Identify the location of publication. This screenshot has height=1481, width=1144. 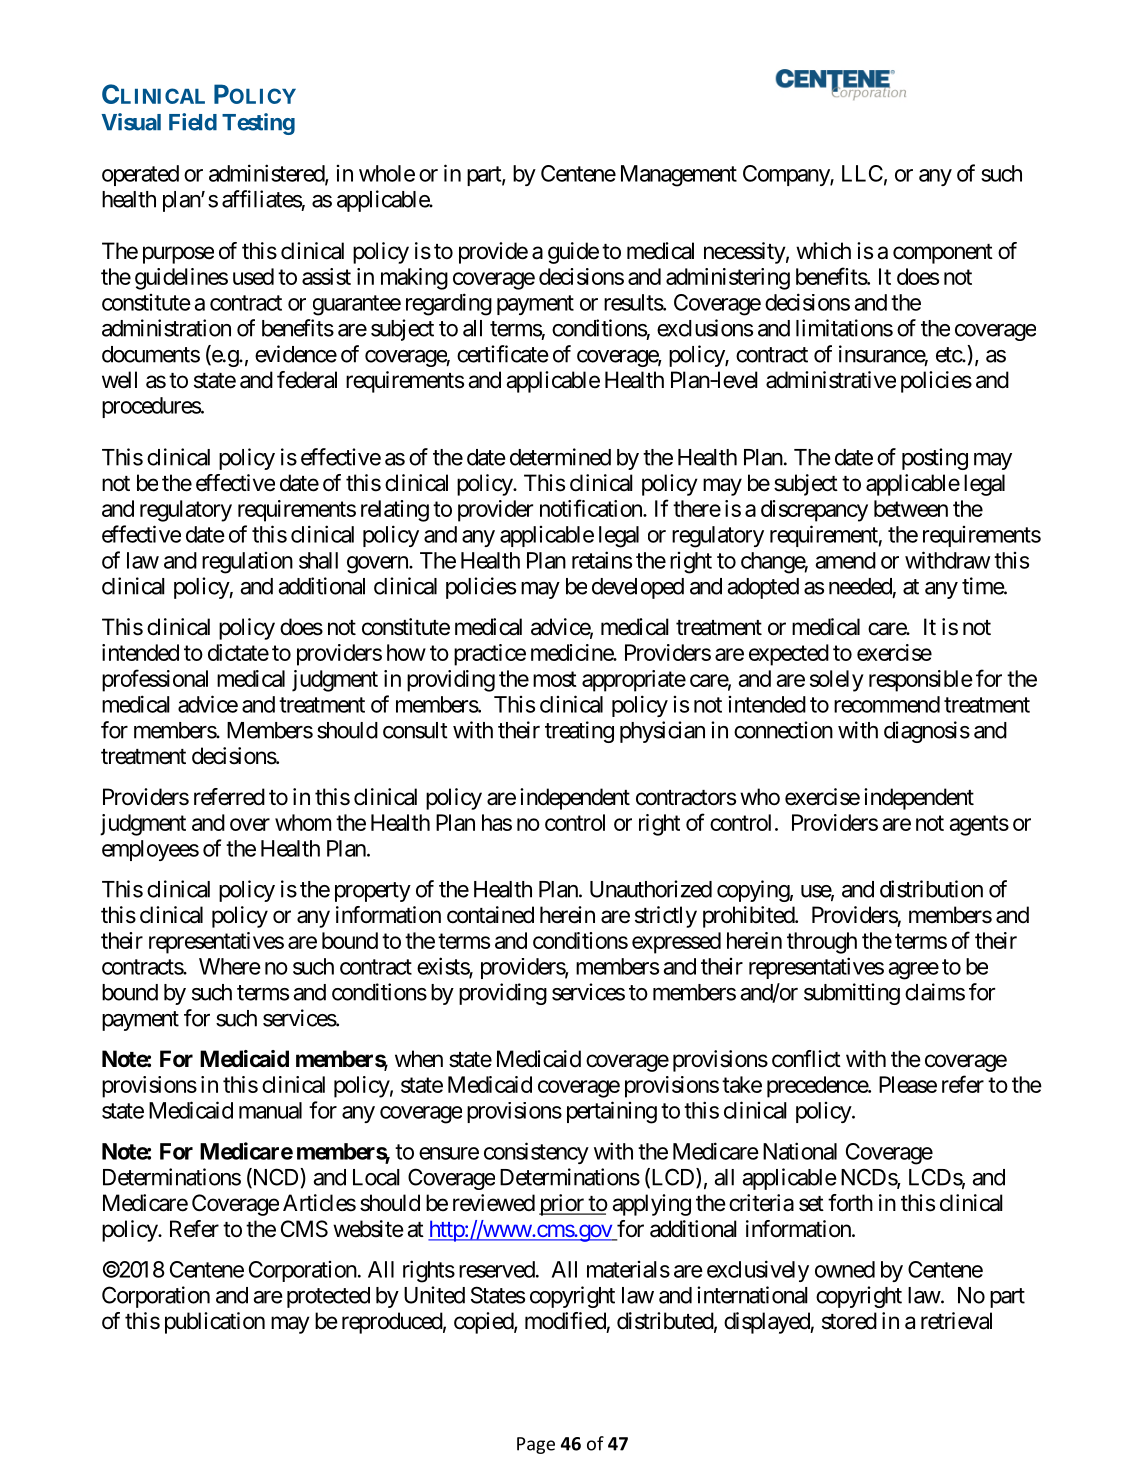
(215, 1323).
